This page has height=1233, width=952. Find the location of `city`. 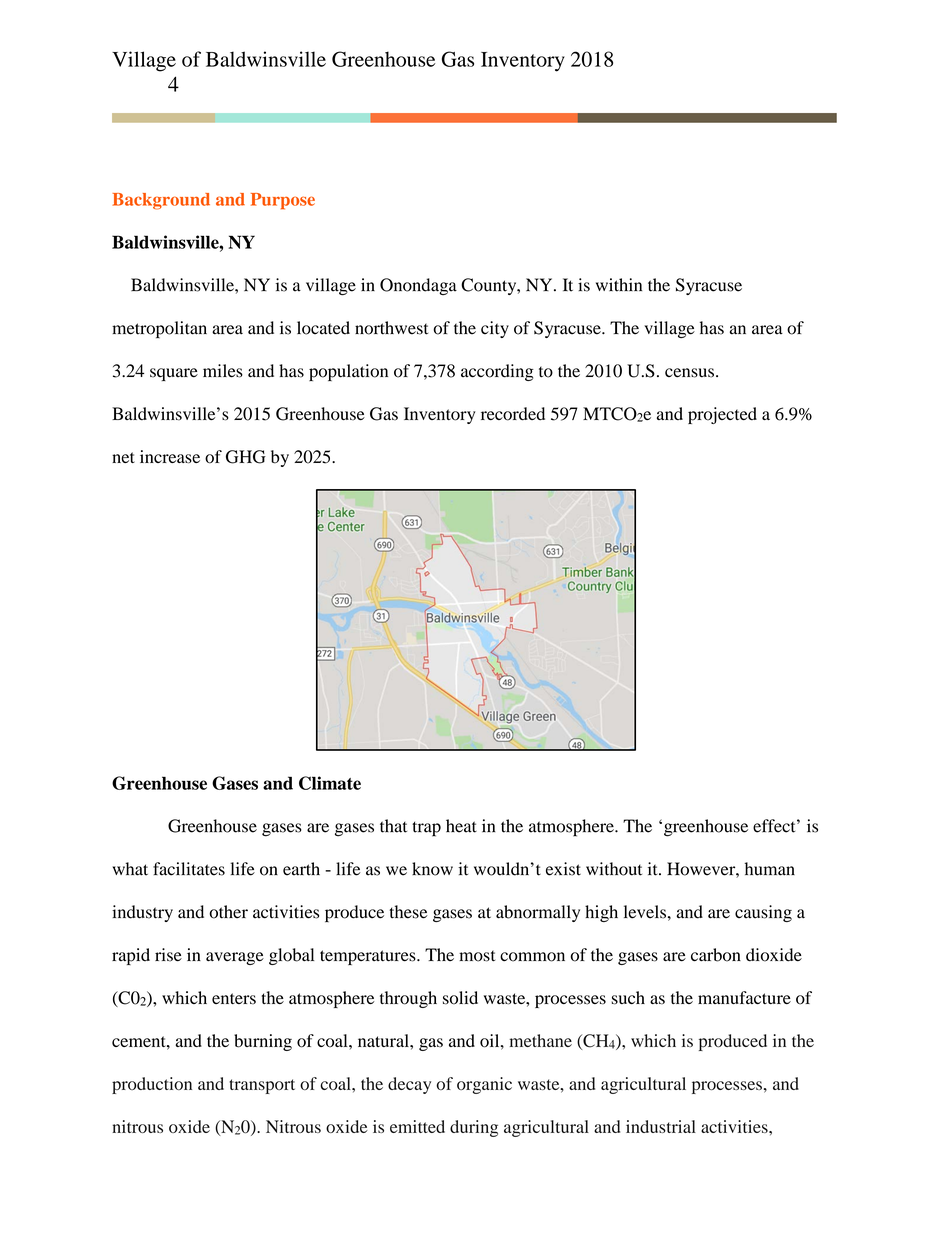

city is located at coordinates (495, 329).
